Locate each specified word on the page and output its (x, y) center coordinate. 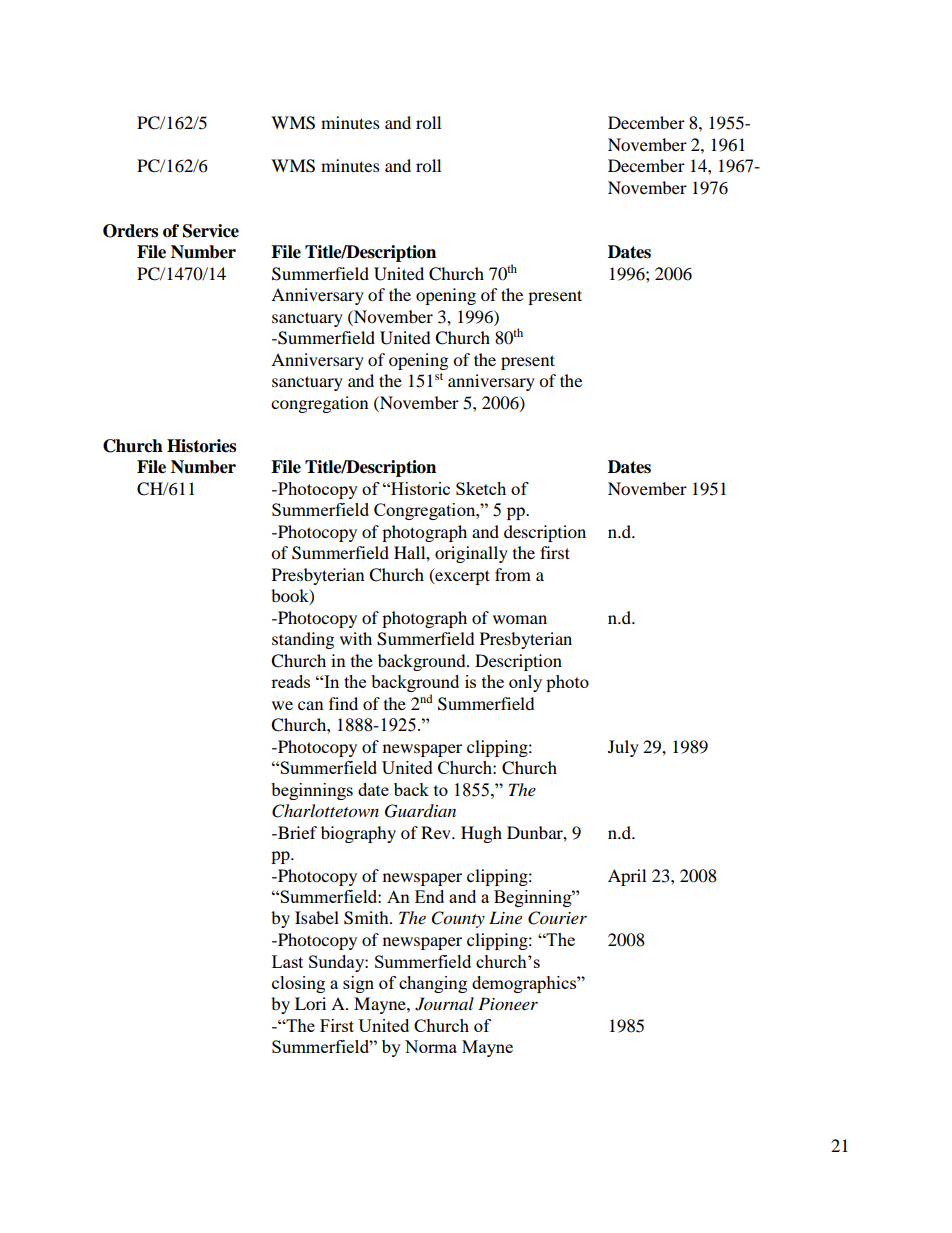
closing (298, 984)
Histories (201, 446)
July (623, 748)
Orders (130, 231)
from (513, 574)
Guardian (420, 811)
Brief (296, 832)
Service (211, 231)
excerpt (461, 576)
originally (471, 554)
